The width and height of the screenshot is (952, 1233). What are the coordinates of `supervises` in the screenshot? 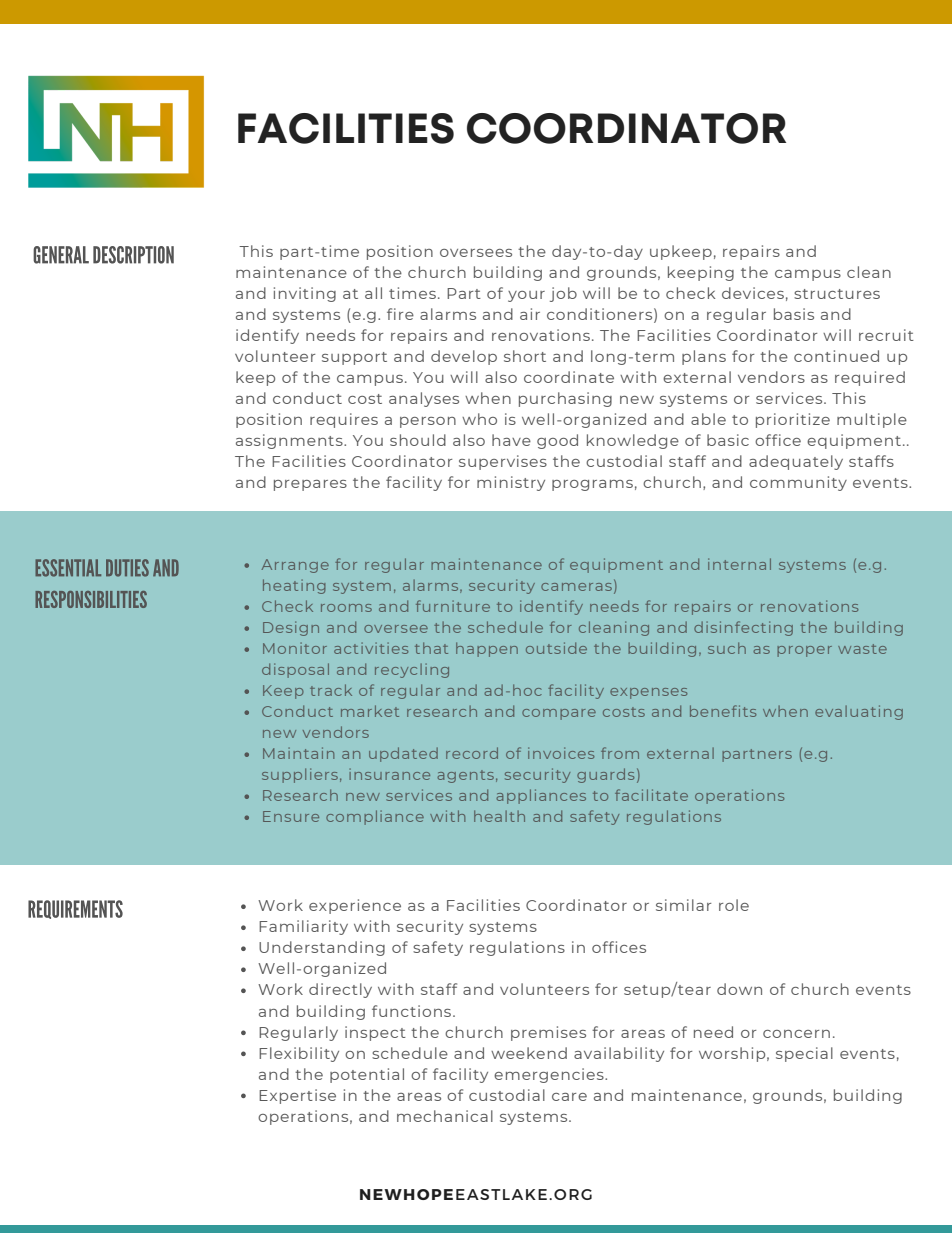 It's located at (503, 462).
